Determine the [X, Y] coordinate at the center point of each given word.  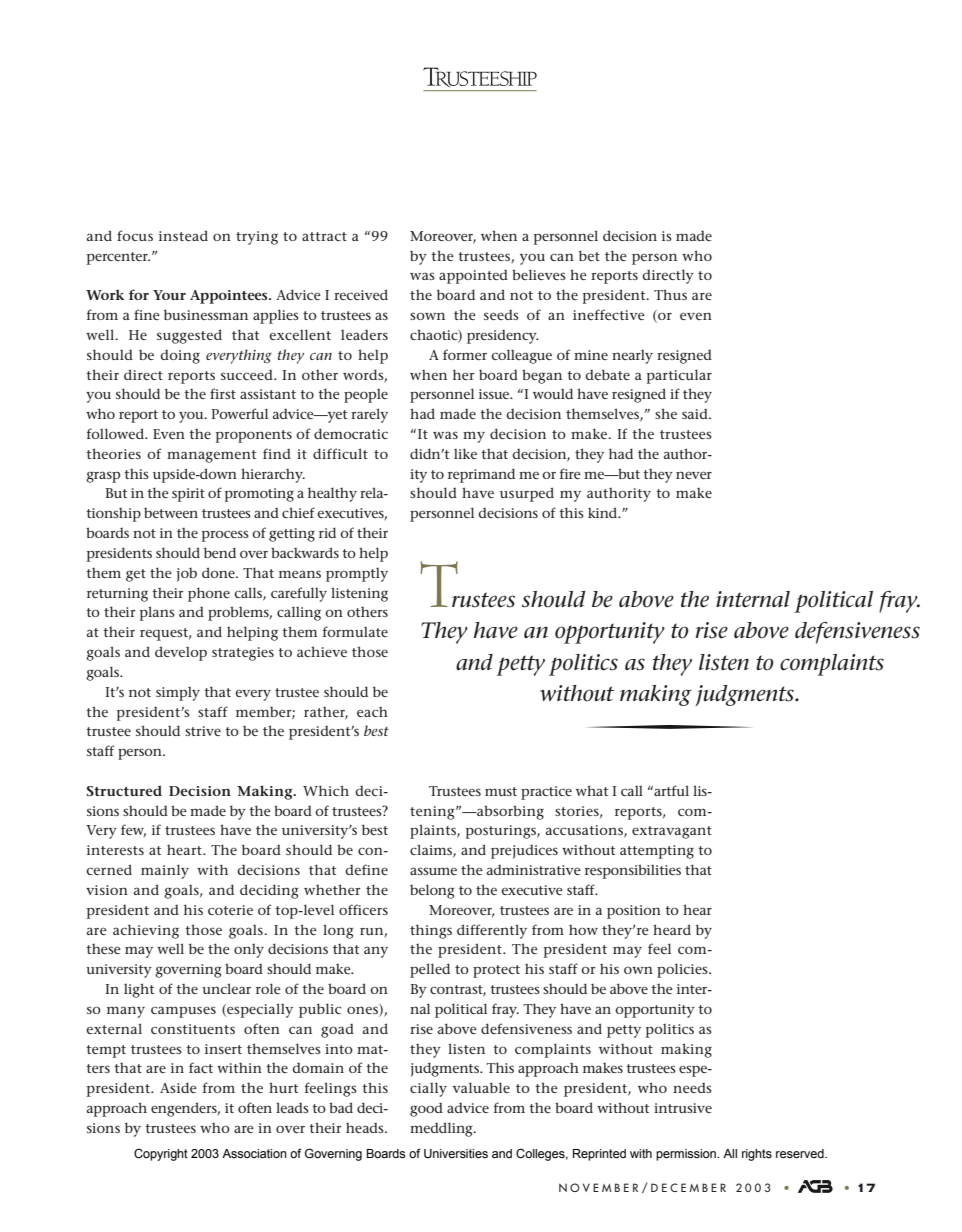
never [694, 475]
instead [183, 235]
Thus [670, 294]
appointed [473, 277]
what [592, 790]
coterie [230, 910]
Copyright [161, 1154]
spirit [188, 495]
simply [178, 694]
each [372, 712]
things [431, 931]
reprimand [481, 475]
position [634, 912]
